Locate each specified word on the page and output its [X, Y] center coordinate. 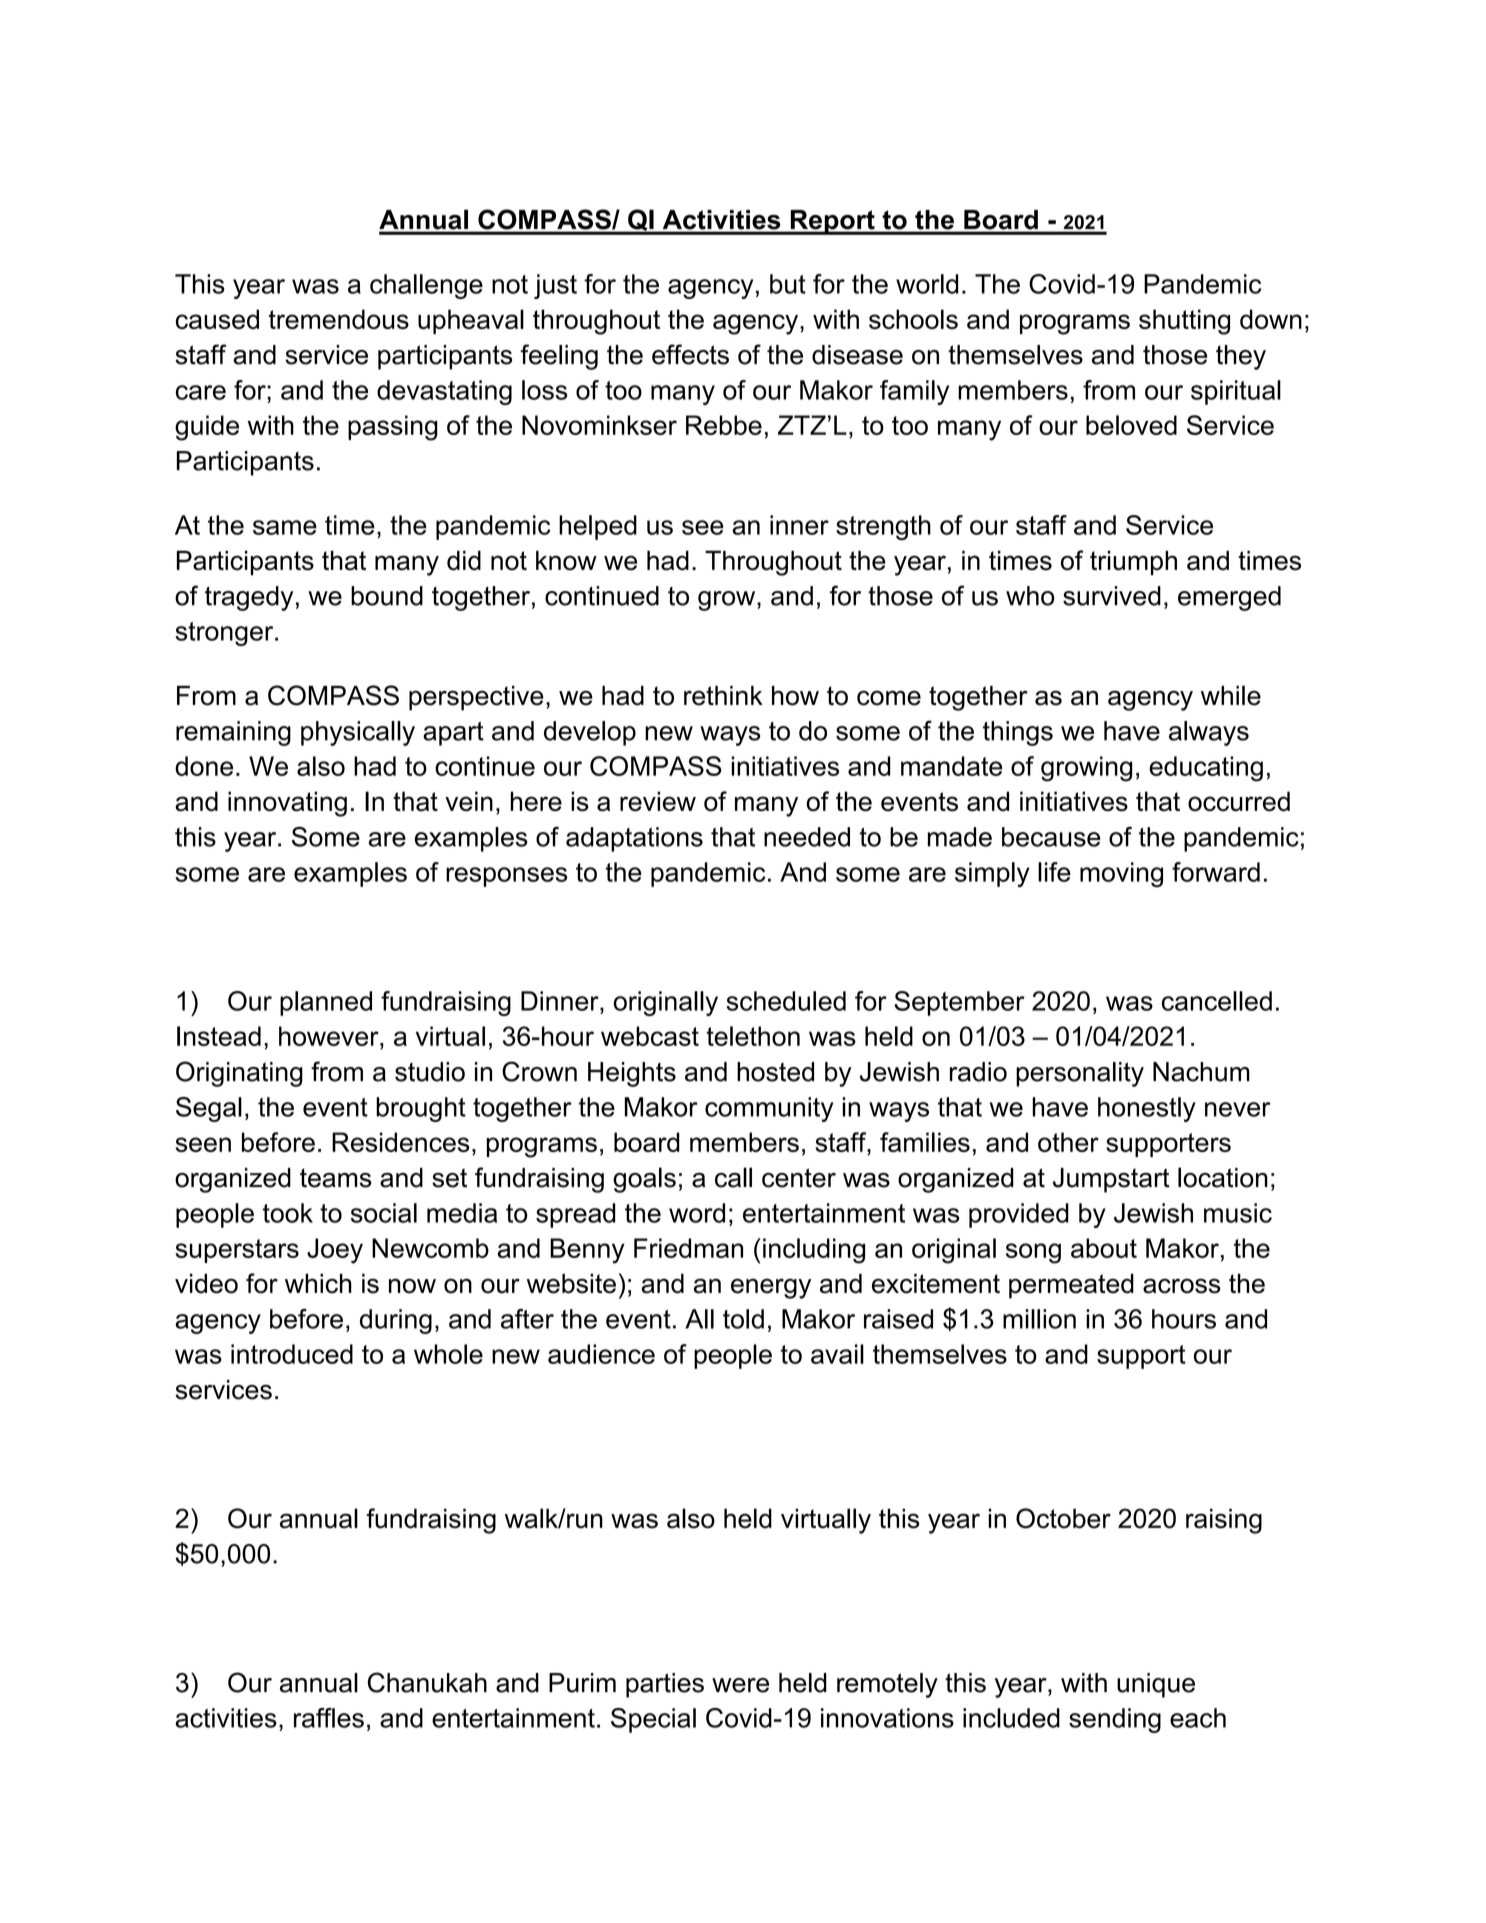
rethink [723, 696]
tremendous [339, 319]
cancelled [1217, 1001]
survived [1112, 596]
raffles [329, 1718]
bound [387, 596]
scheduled [786, 1001]
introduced [292, 1354]
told [743, 1319]
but [788, 284]
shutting [1184, 322]
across [1182, 1286]
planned [326, 1003]
